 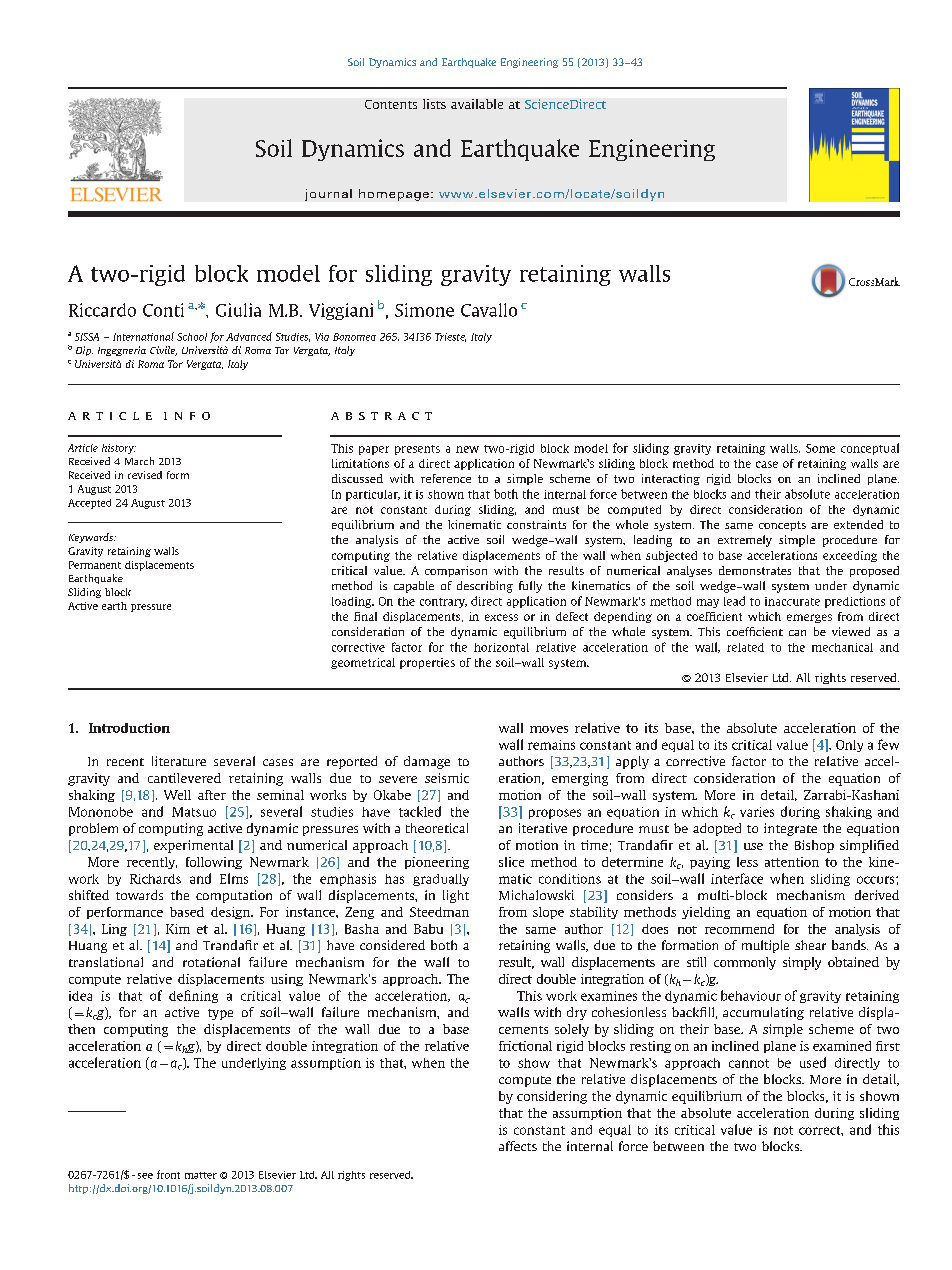 I want to click on journal, so click(x=328, y=195).
